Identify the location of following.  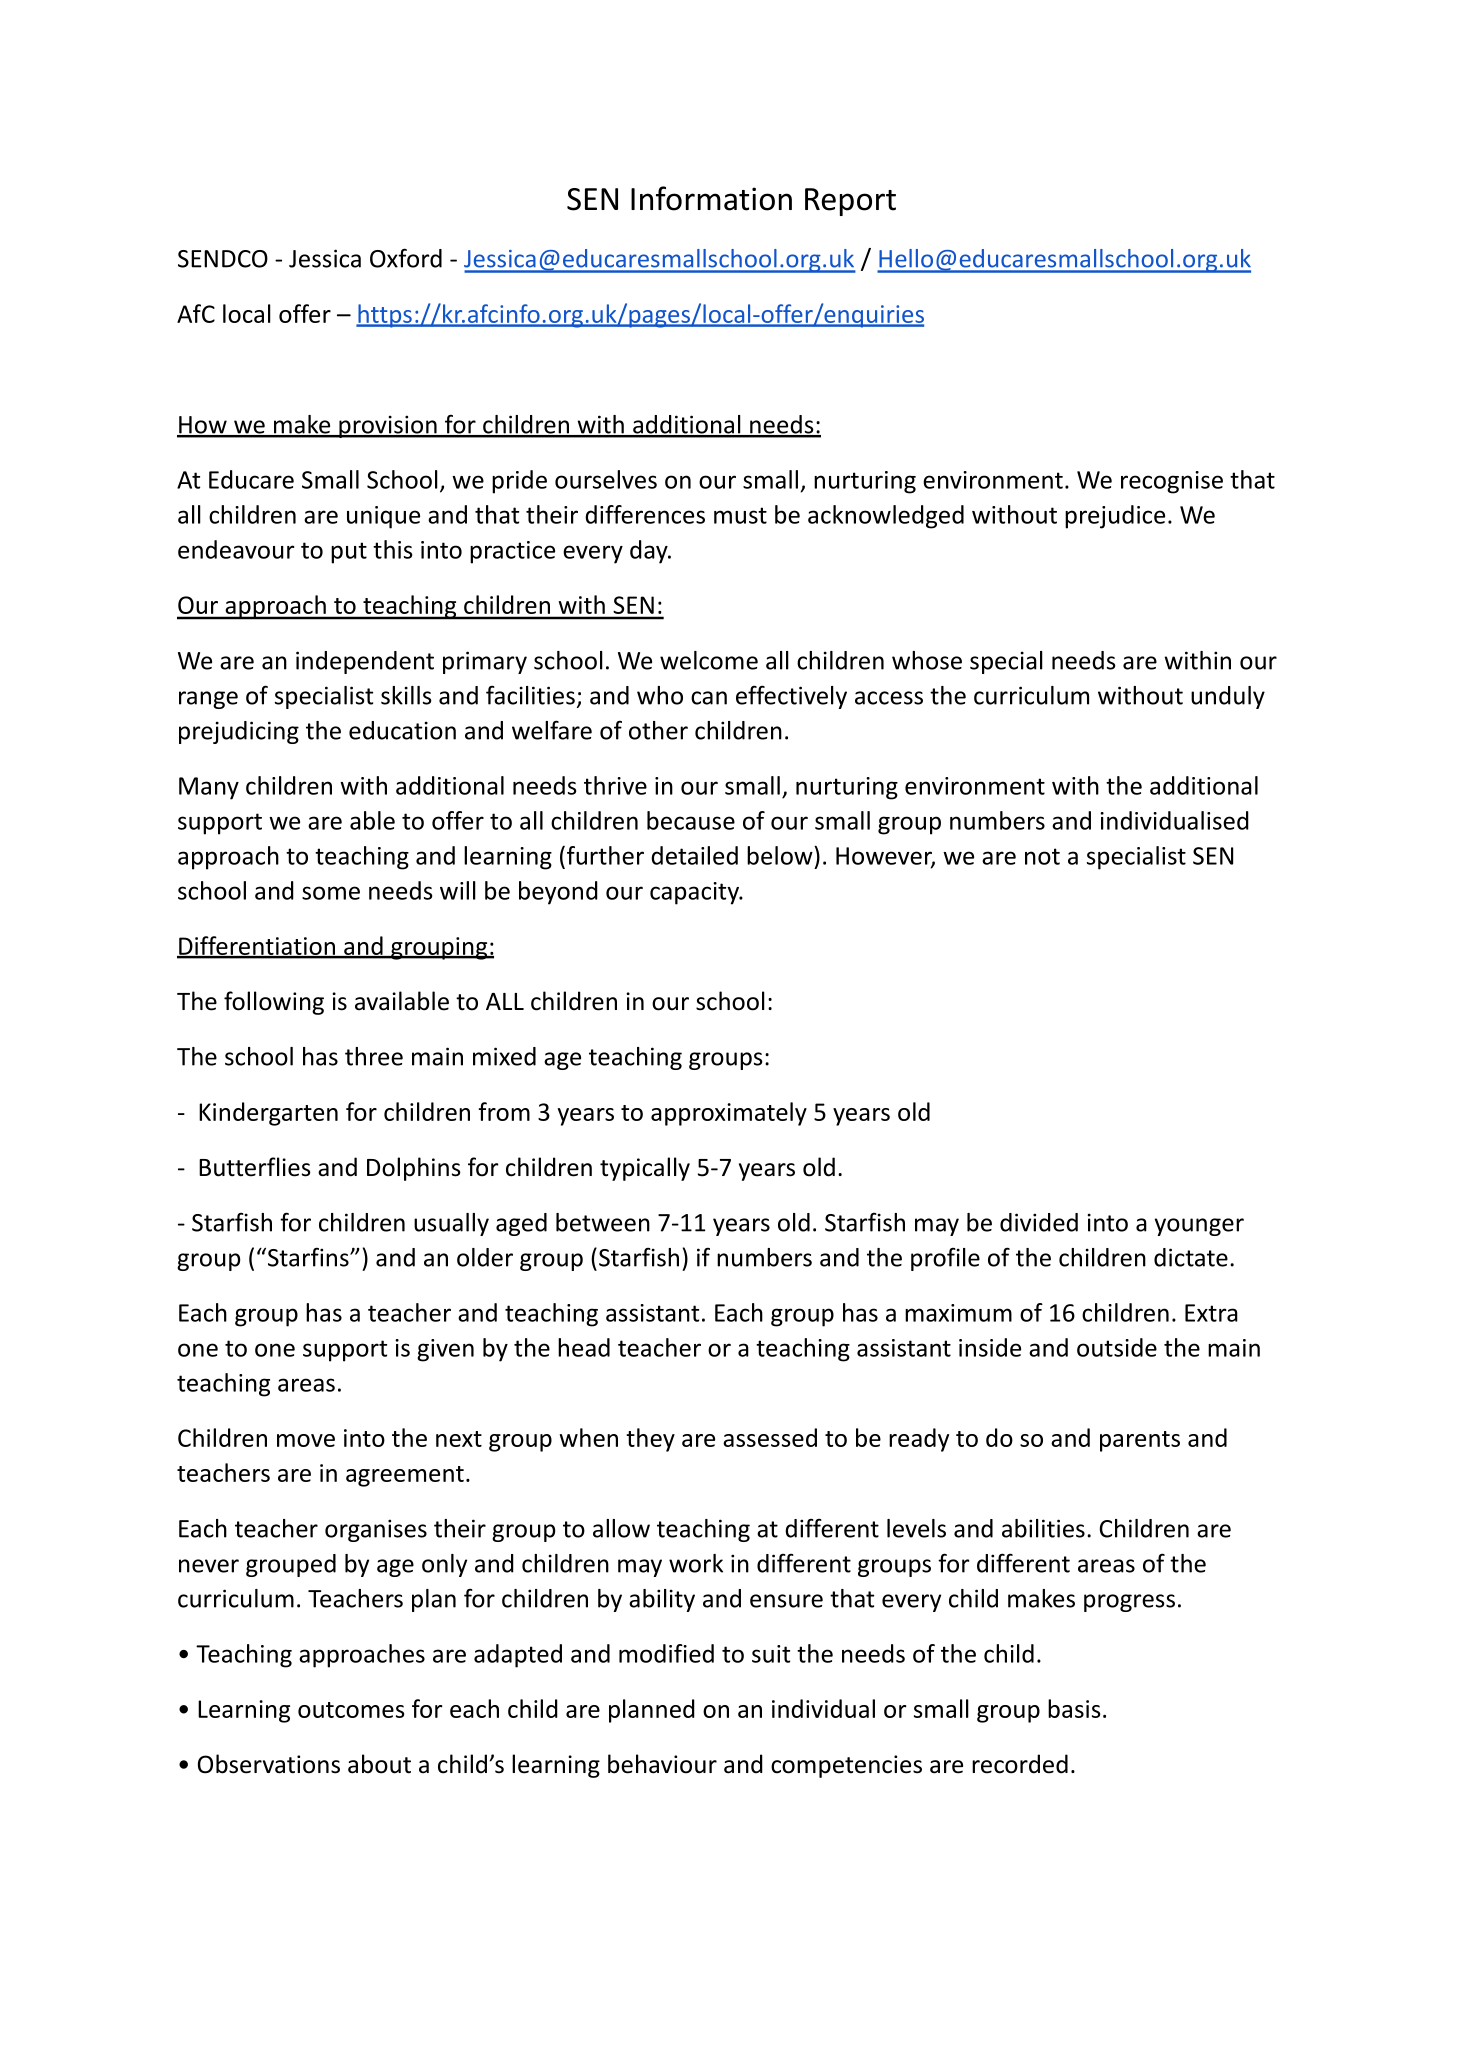
(274, 1003).
